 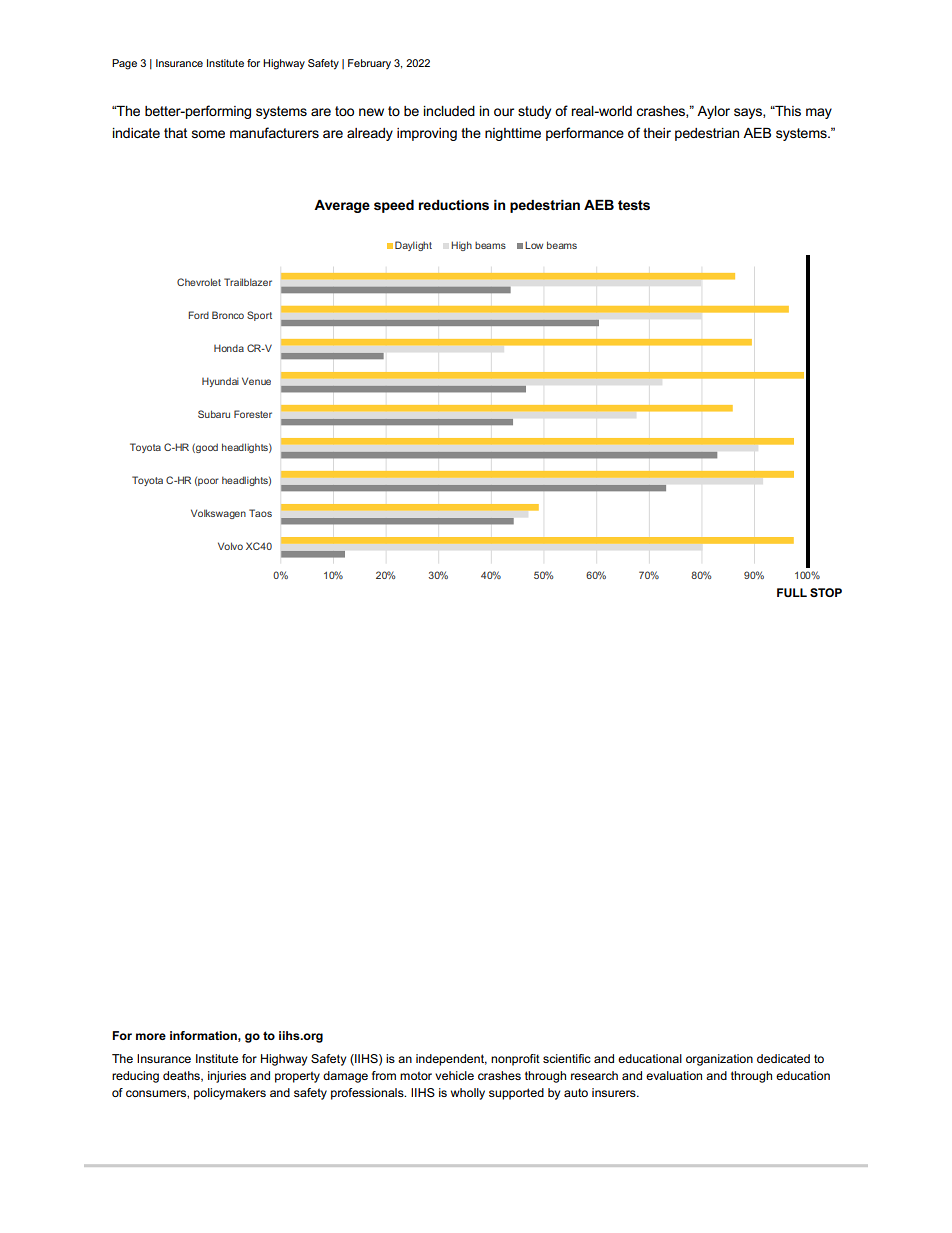 I want to click on some, so click(x=208, y=134).
